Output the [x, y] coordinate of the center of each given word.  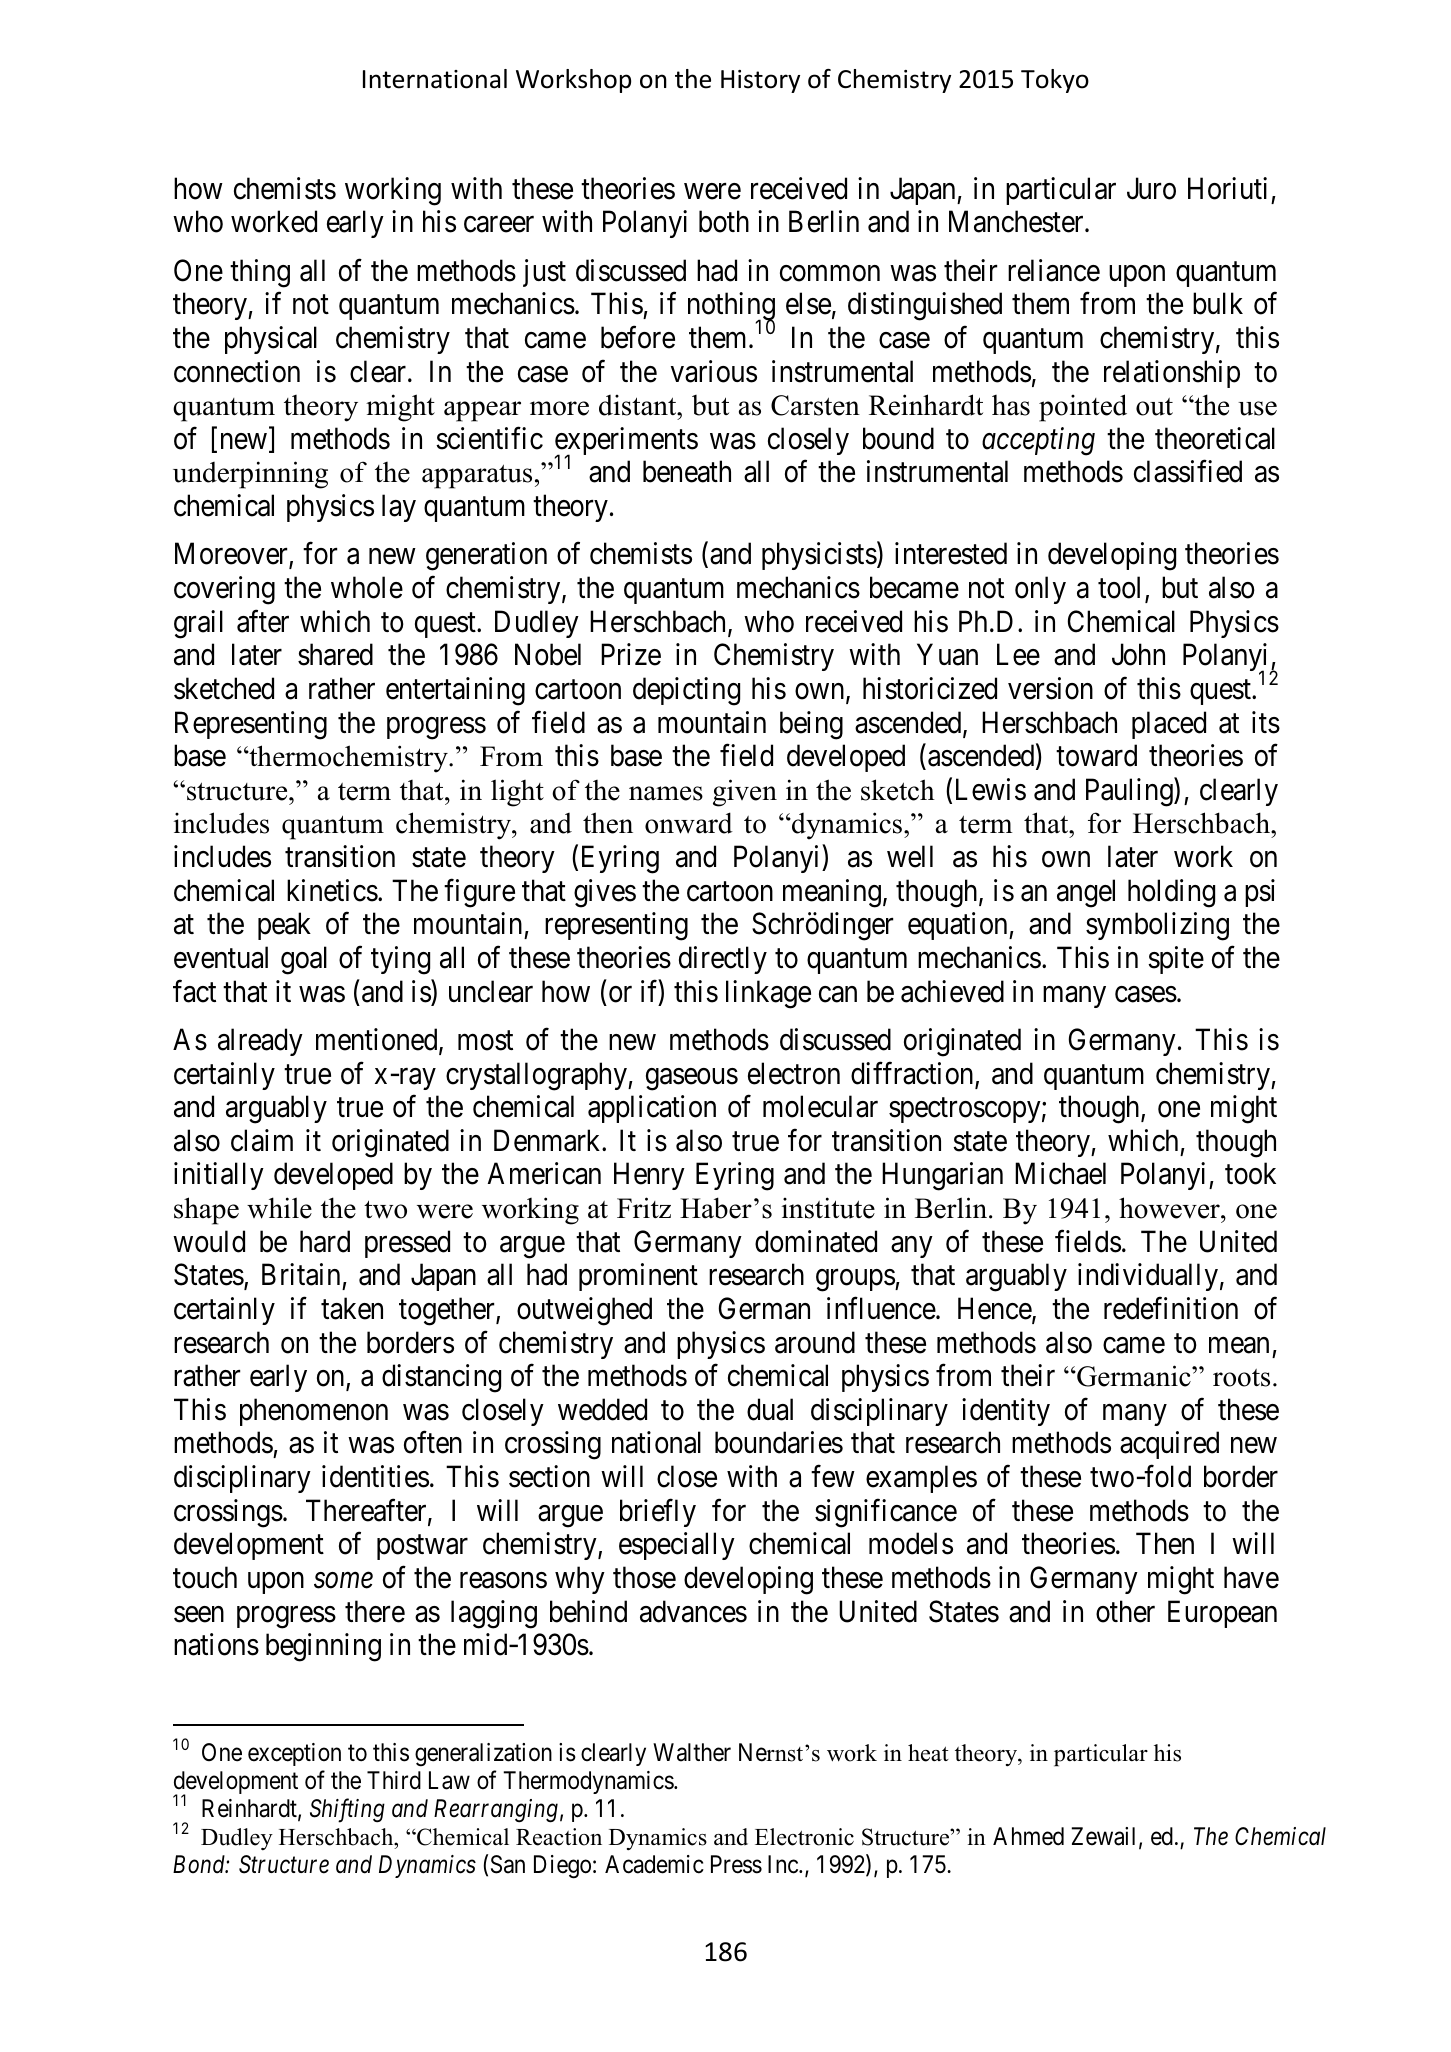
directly [723, 960]
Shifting [347, 1810]
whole [367, 587]
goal [304, 960]
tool [1122, 588]
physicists [819, 556]
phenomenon [314, 1412]
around [815, 1342]
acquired [1169, 1445]
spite [1176, 960]
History [760, 81]
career [499, 225]
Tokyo [1055, 81]
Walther [692, 1752]
